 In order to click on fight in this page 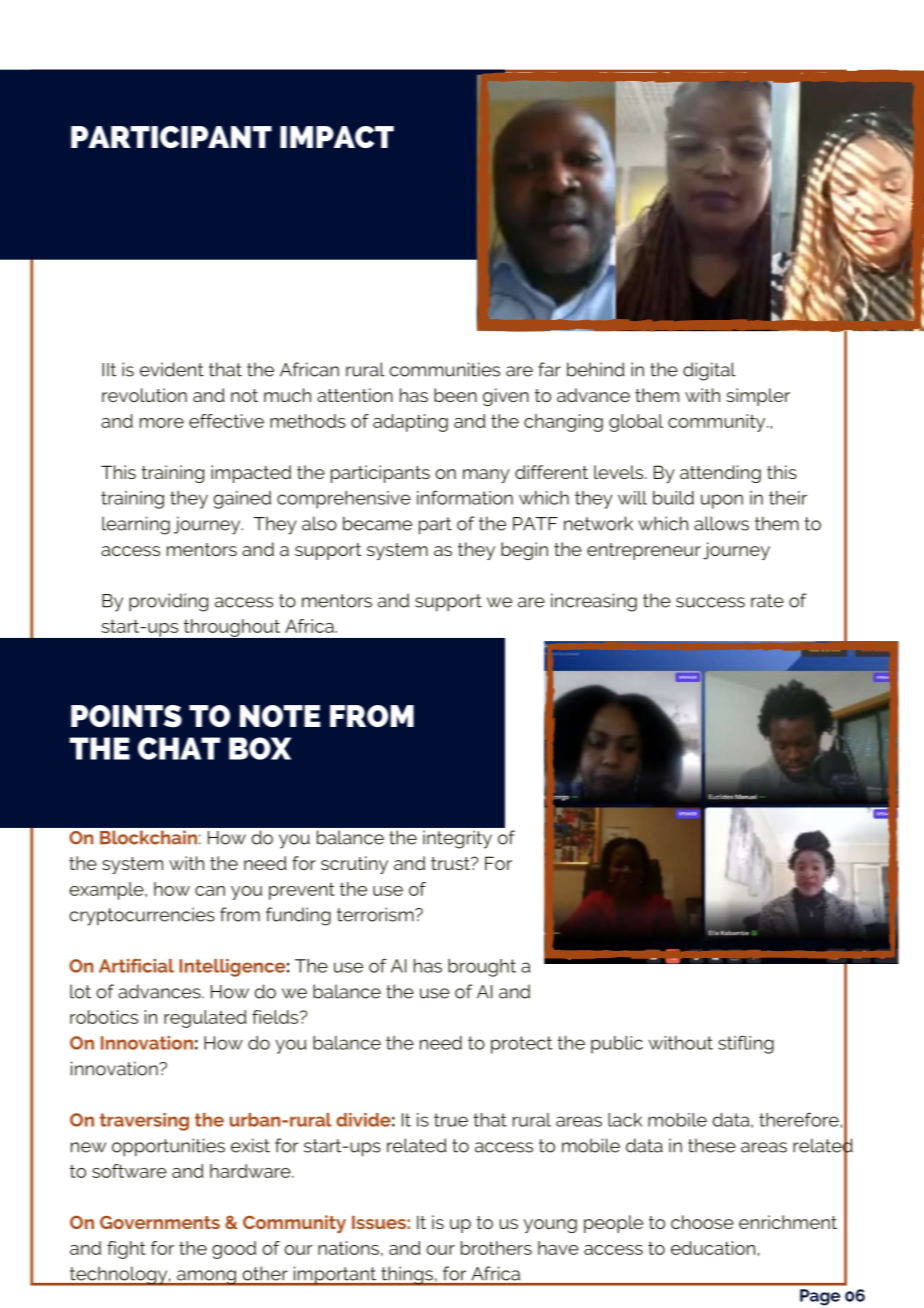, I will do `click(126, 1250)`.
